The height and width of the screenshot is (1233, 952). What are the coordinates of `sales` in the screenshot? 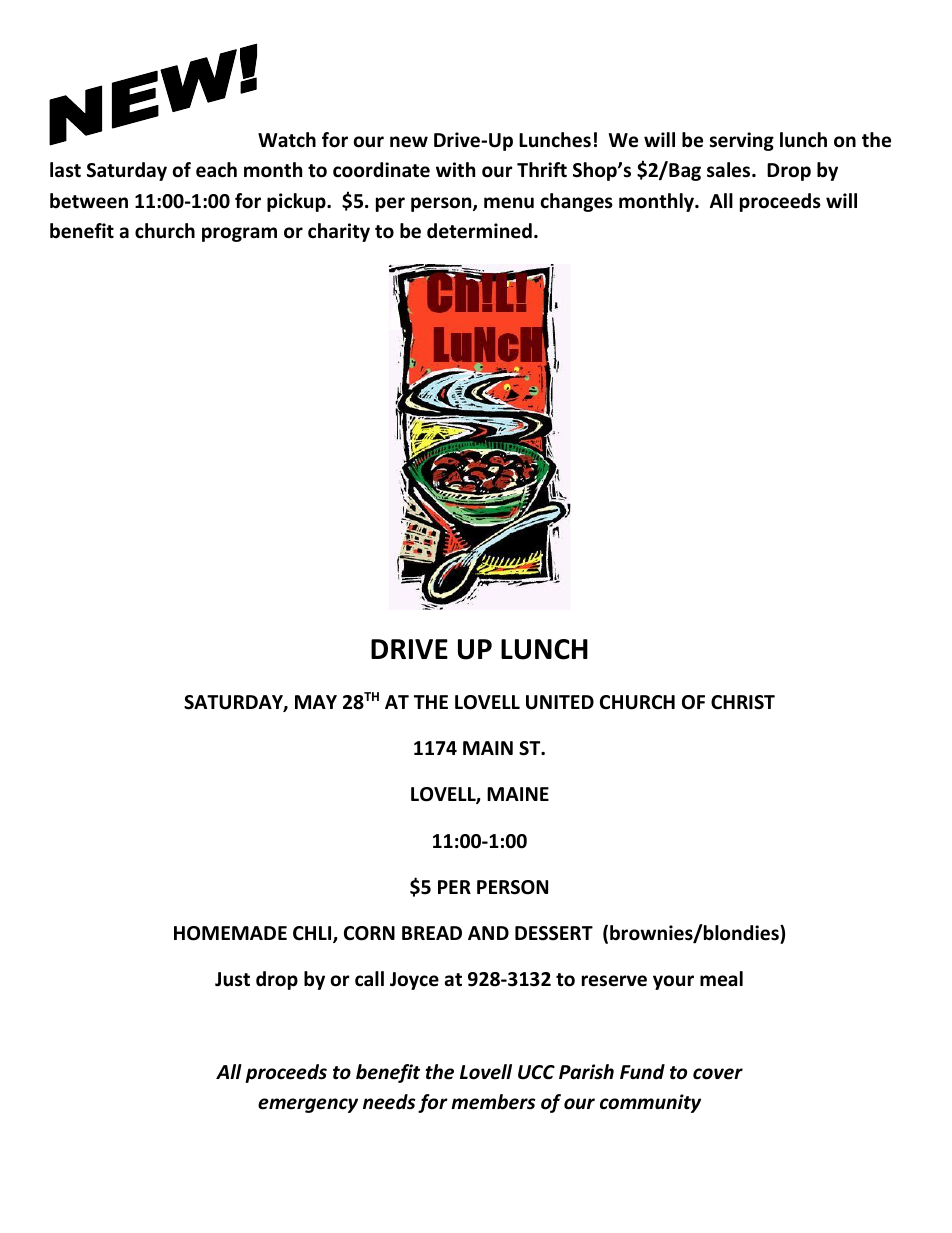 It's located at (730, 170).
